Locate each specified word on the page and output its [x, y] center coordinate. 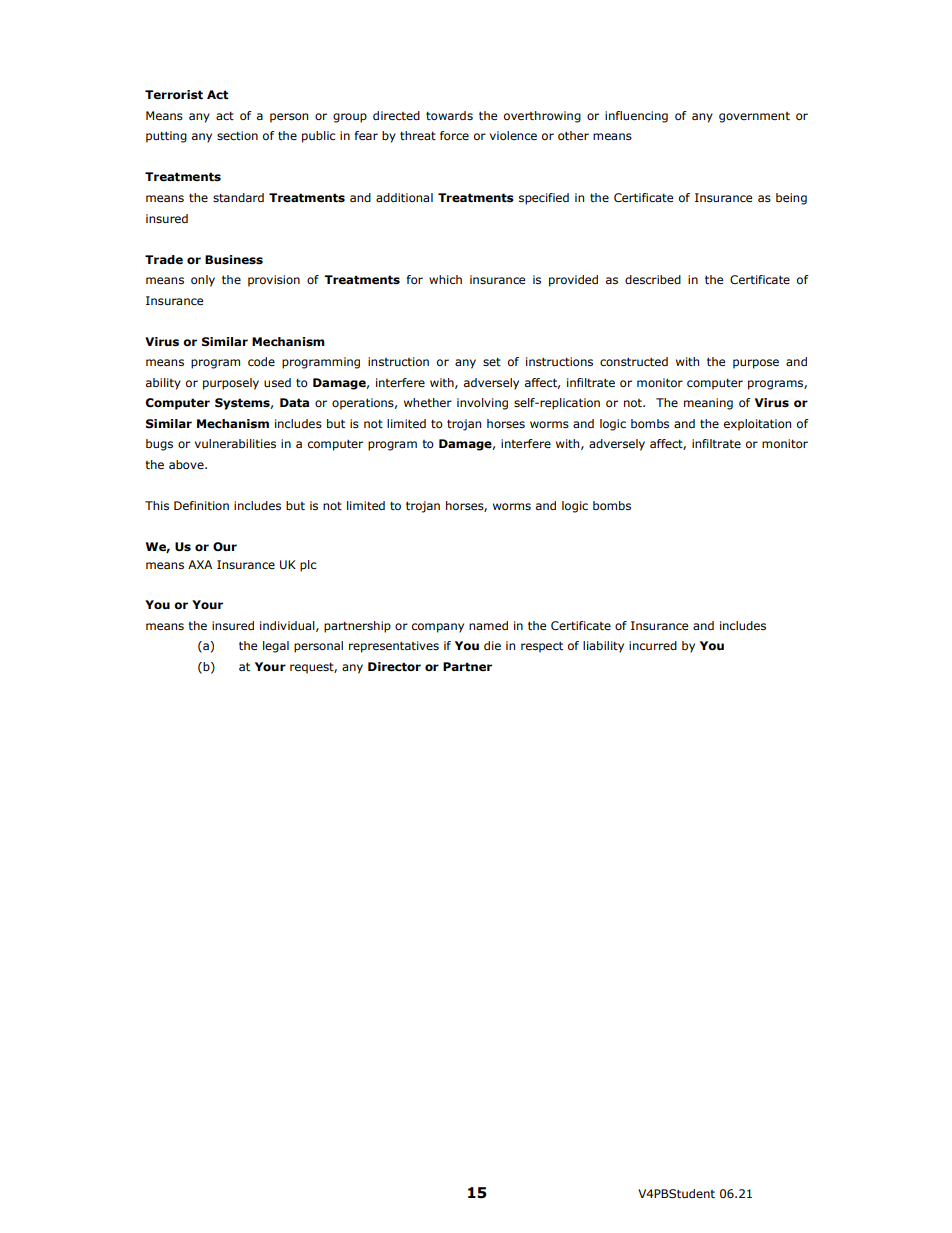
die [492, 645]
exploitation [757, 425]
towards [449, 115]
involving [482, 404]
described [653, 279]
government [754, 117]
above [187, 464]
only [203, 281]
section [237, 135]
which [445, 279]
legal [276, 647]
